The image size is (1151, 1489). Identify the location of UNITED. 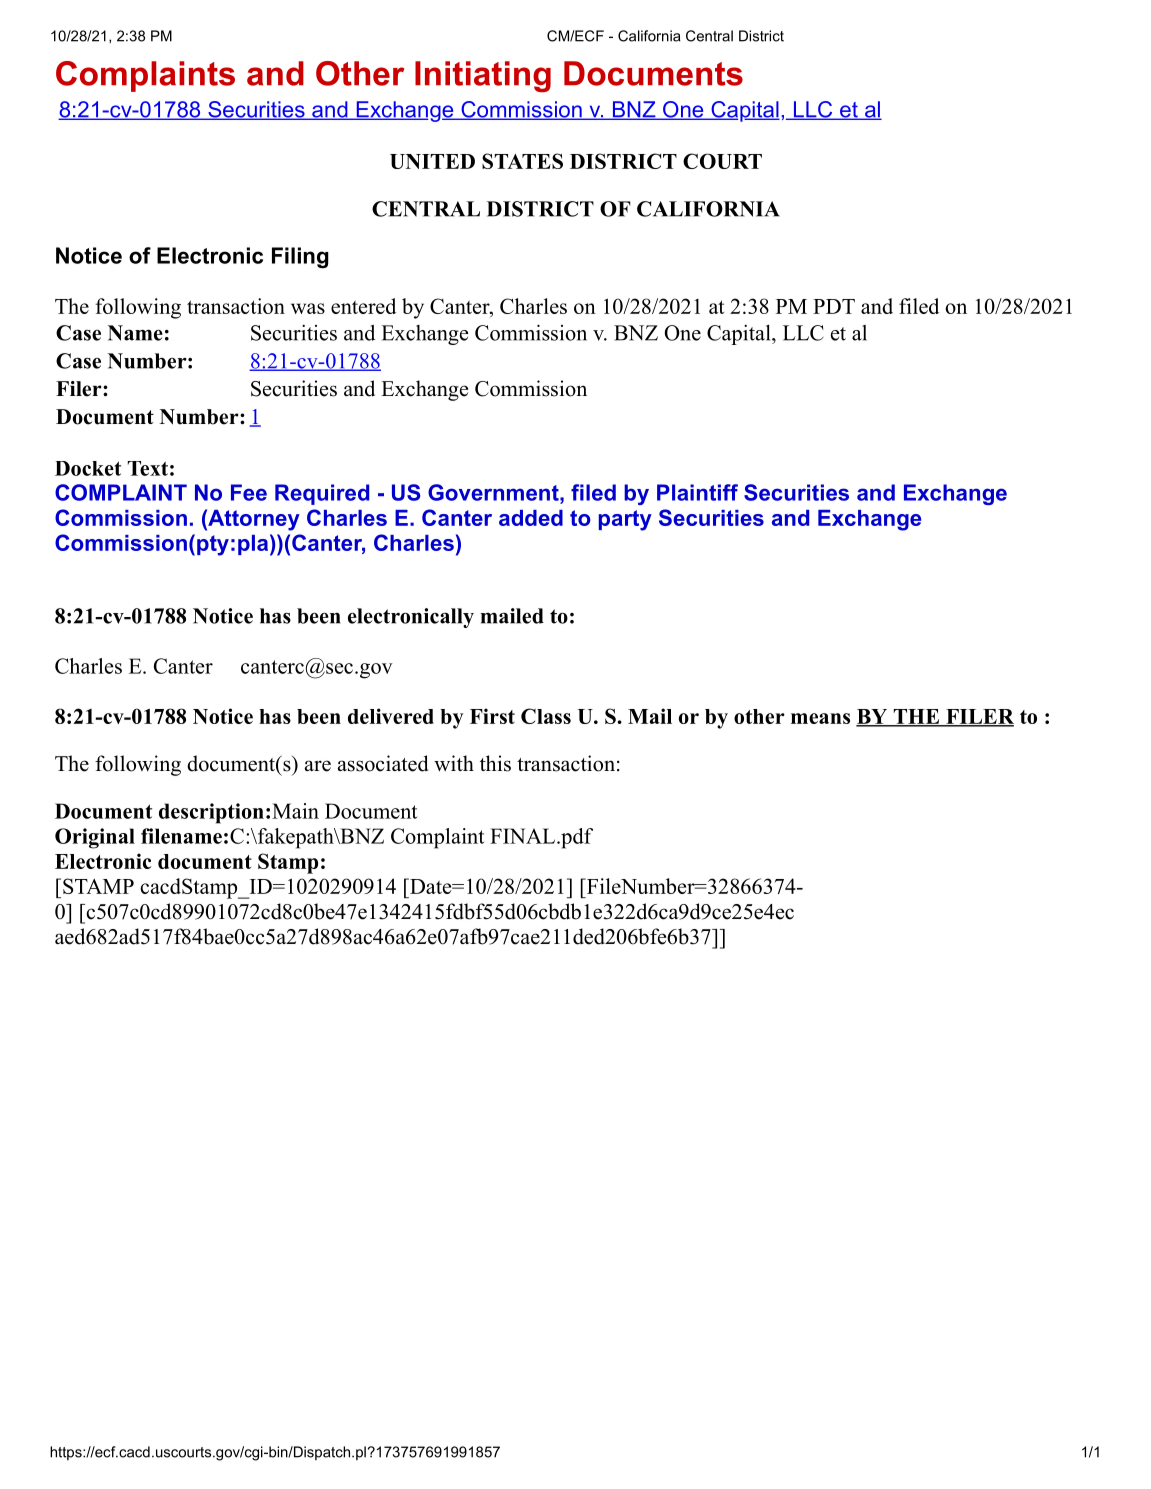
(432, 161).
